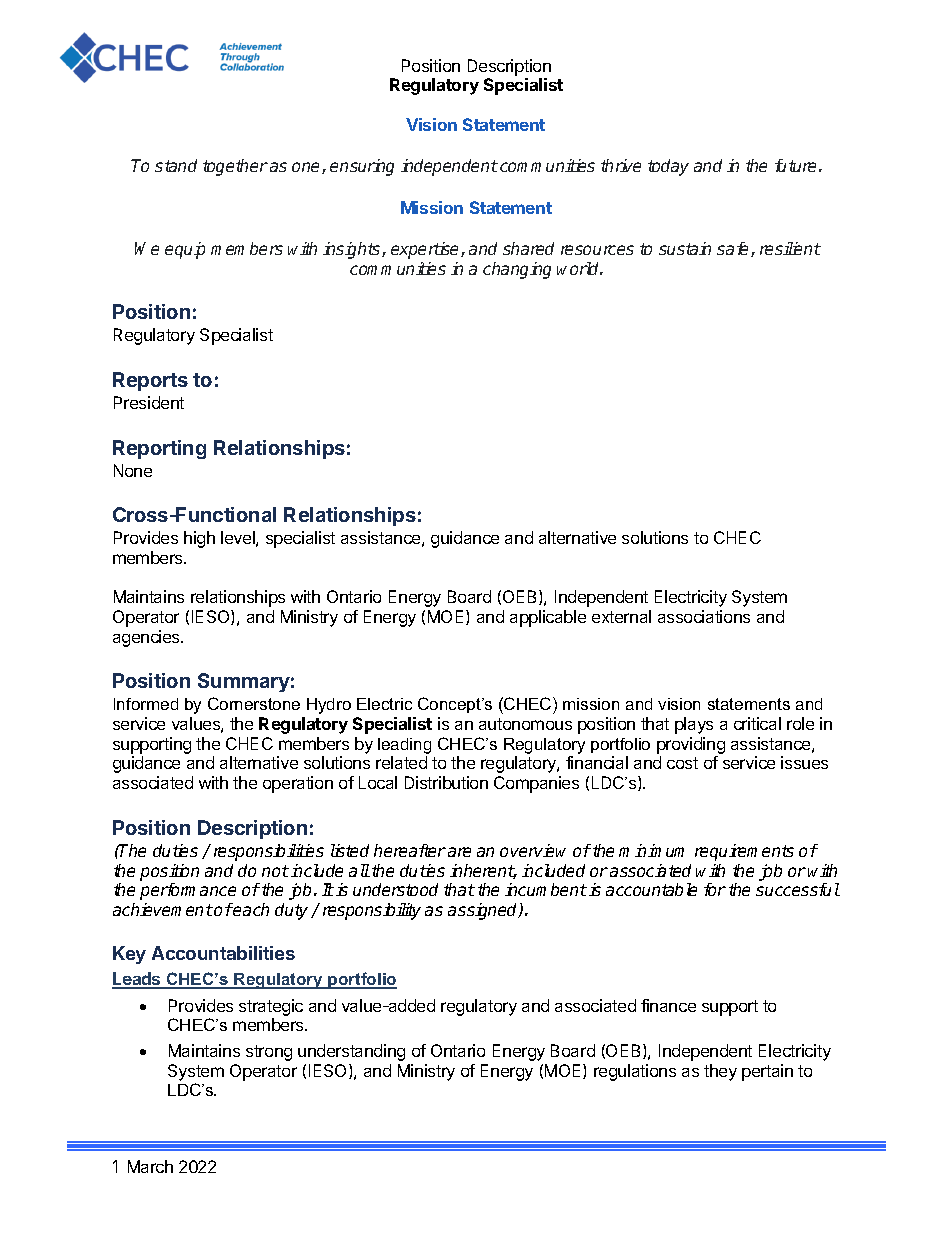 This screenshot has height=1233, width=952. Describe the element at coordinates (426, 250) in the screenshot. I see `expertise` at that location.
